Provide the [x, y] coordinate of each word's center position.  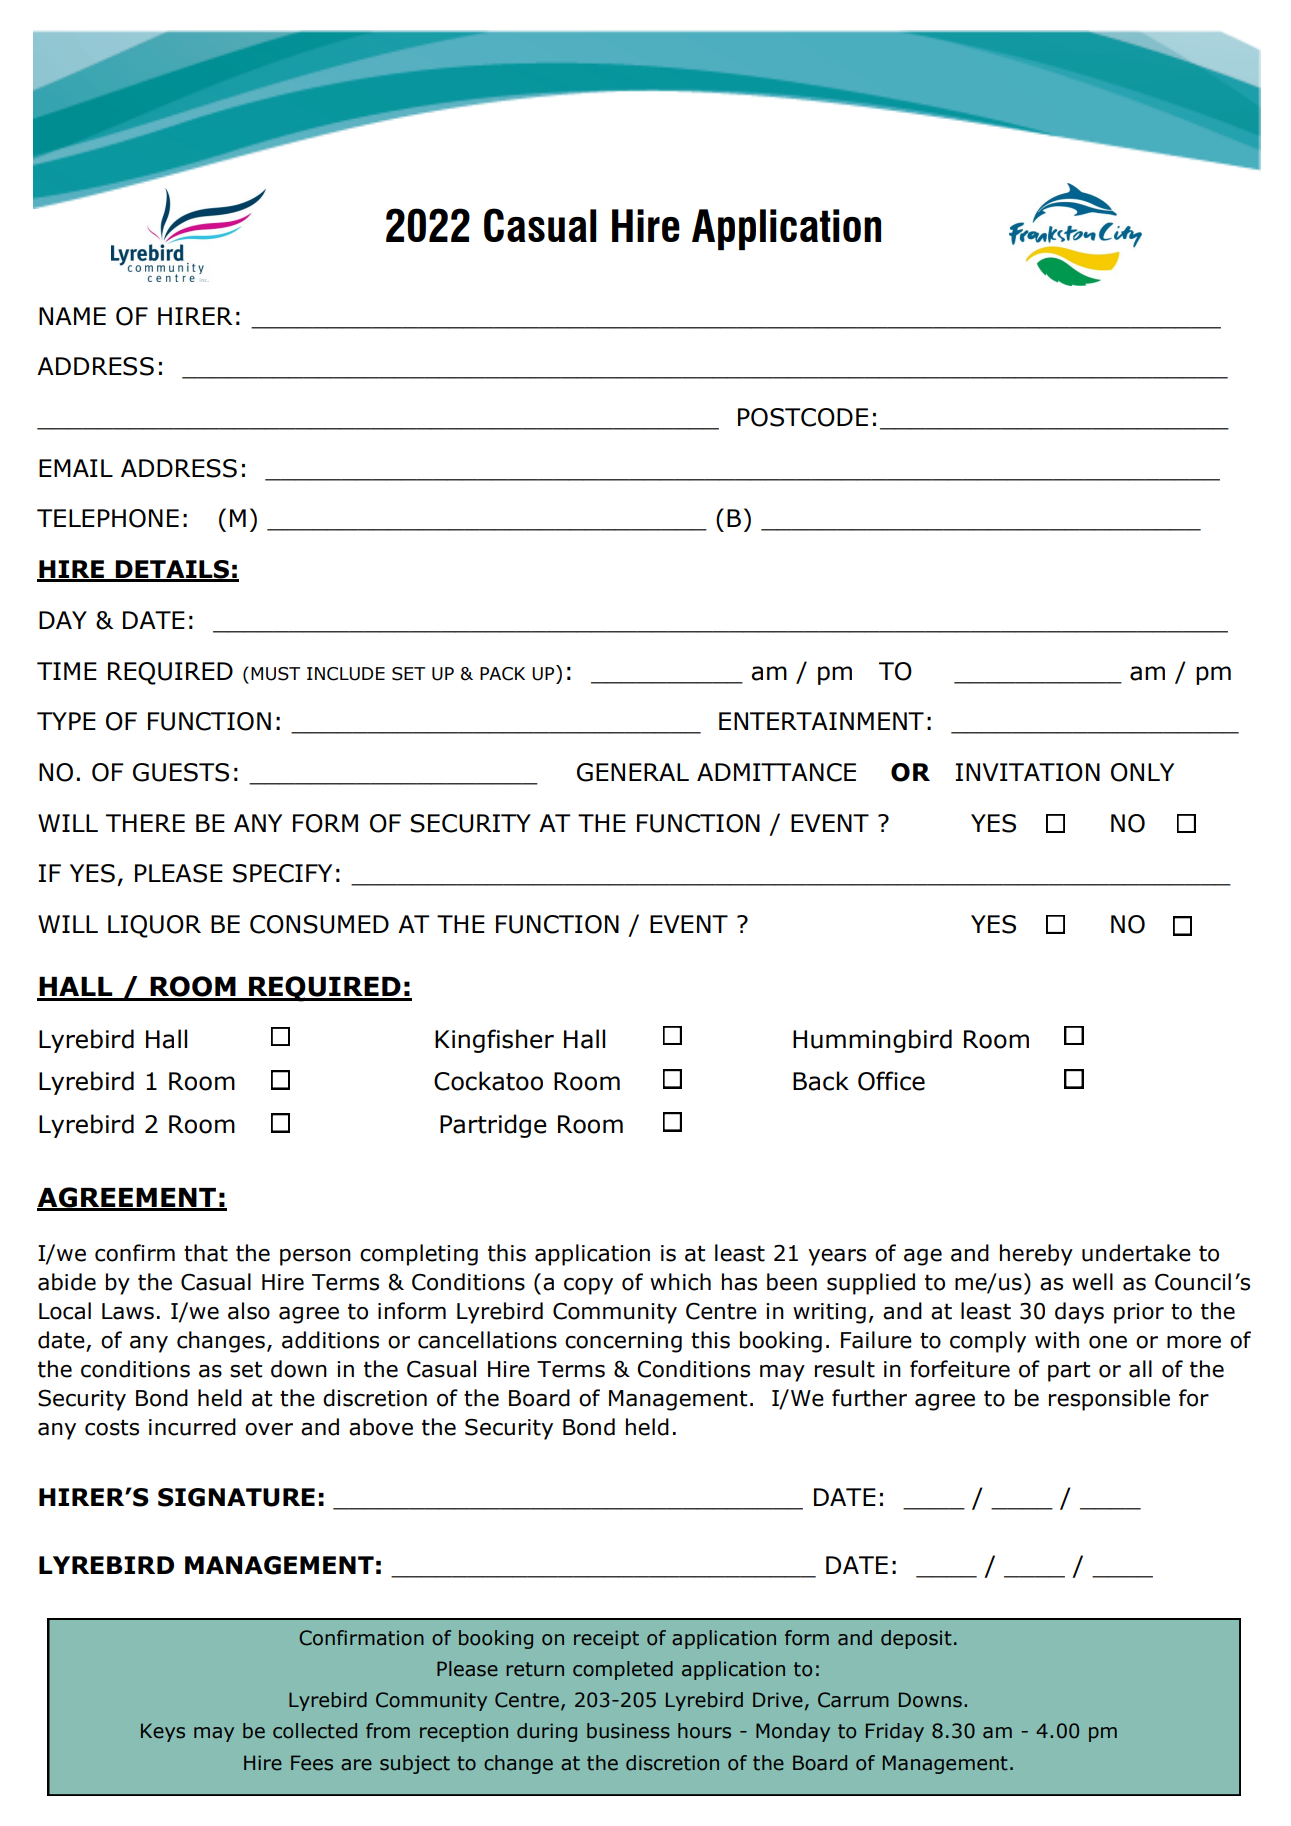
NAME [72, 316]
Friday [895, 1732]
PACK [502, 674]
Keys [163, 1732]
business [628, 1731]
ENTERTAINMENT [821, 721]
